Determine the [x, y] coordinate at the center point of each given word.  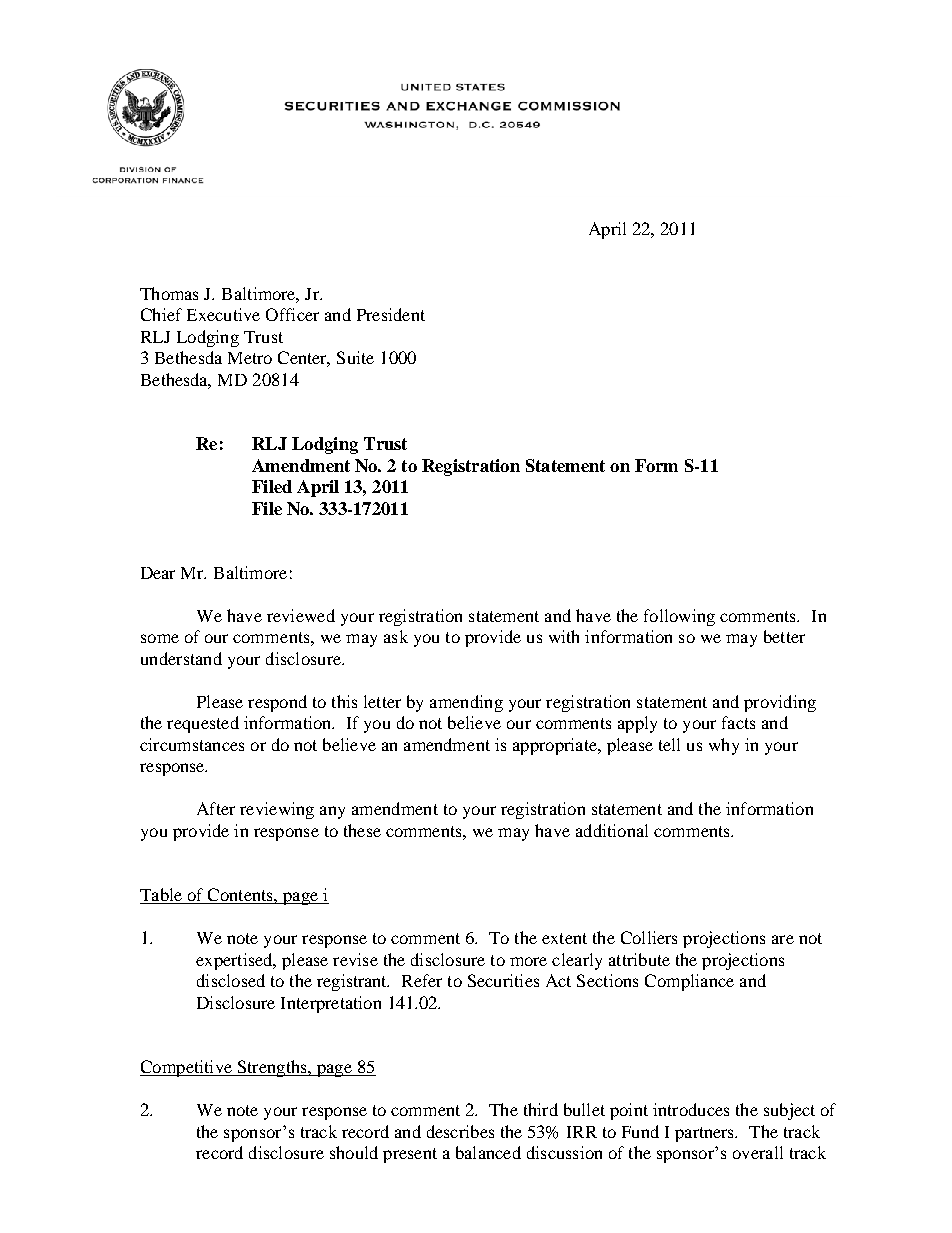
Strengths [272, 1068]
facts [738, 722]
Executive [223, 314]
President [391, 314]
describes [460, 1131]
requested [203, 724]
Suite [355, 357]
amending [466, 703]
